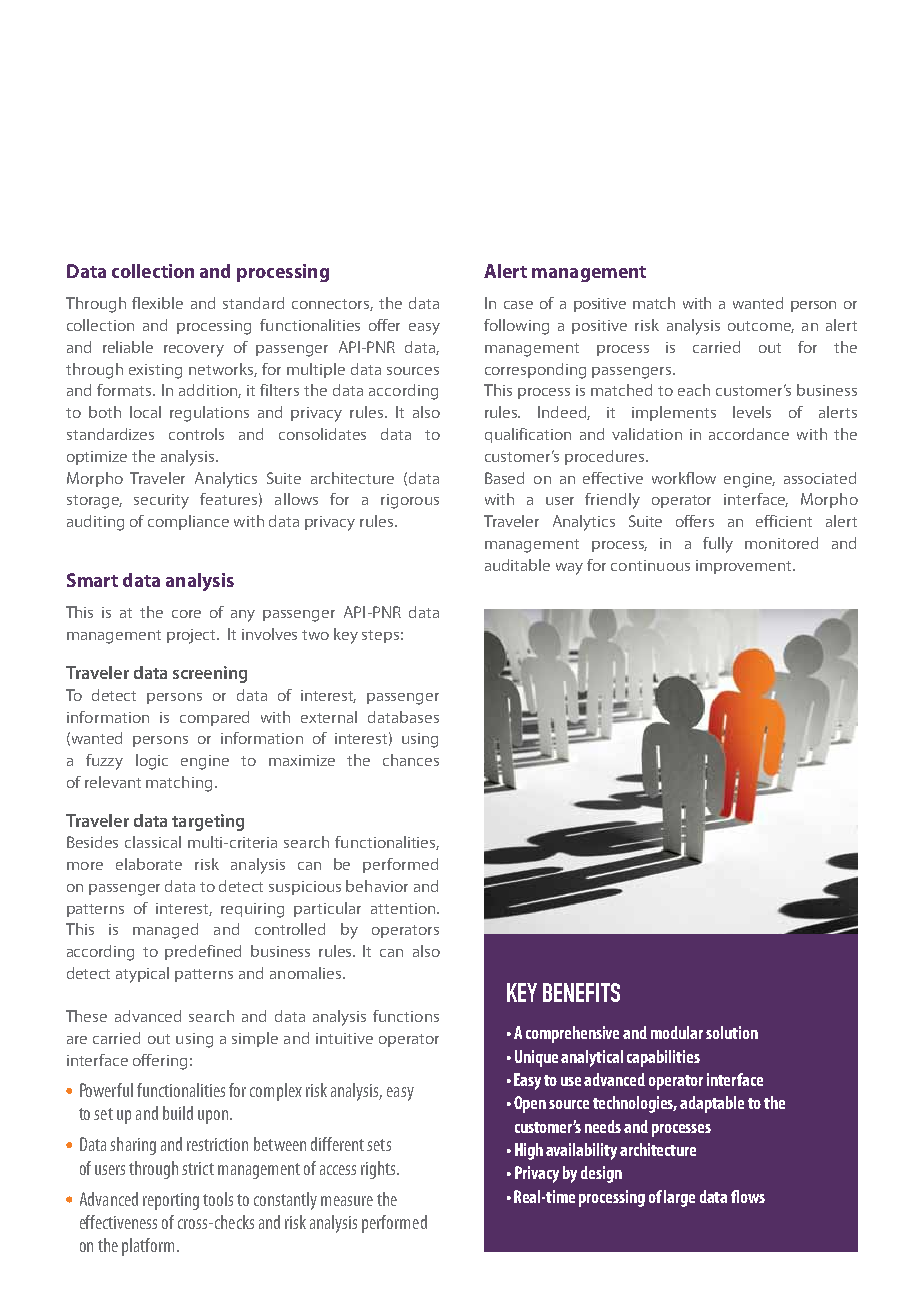  Describe the element at coordinates (732, 1032) in the image. I see `solution` at that location.
